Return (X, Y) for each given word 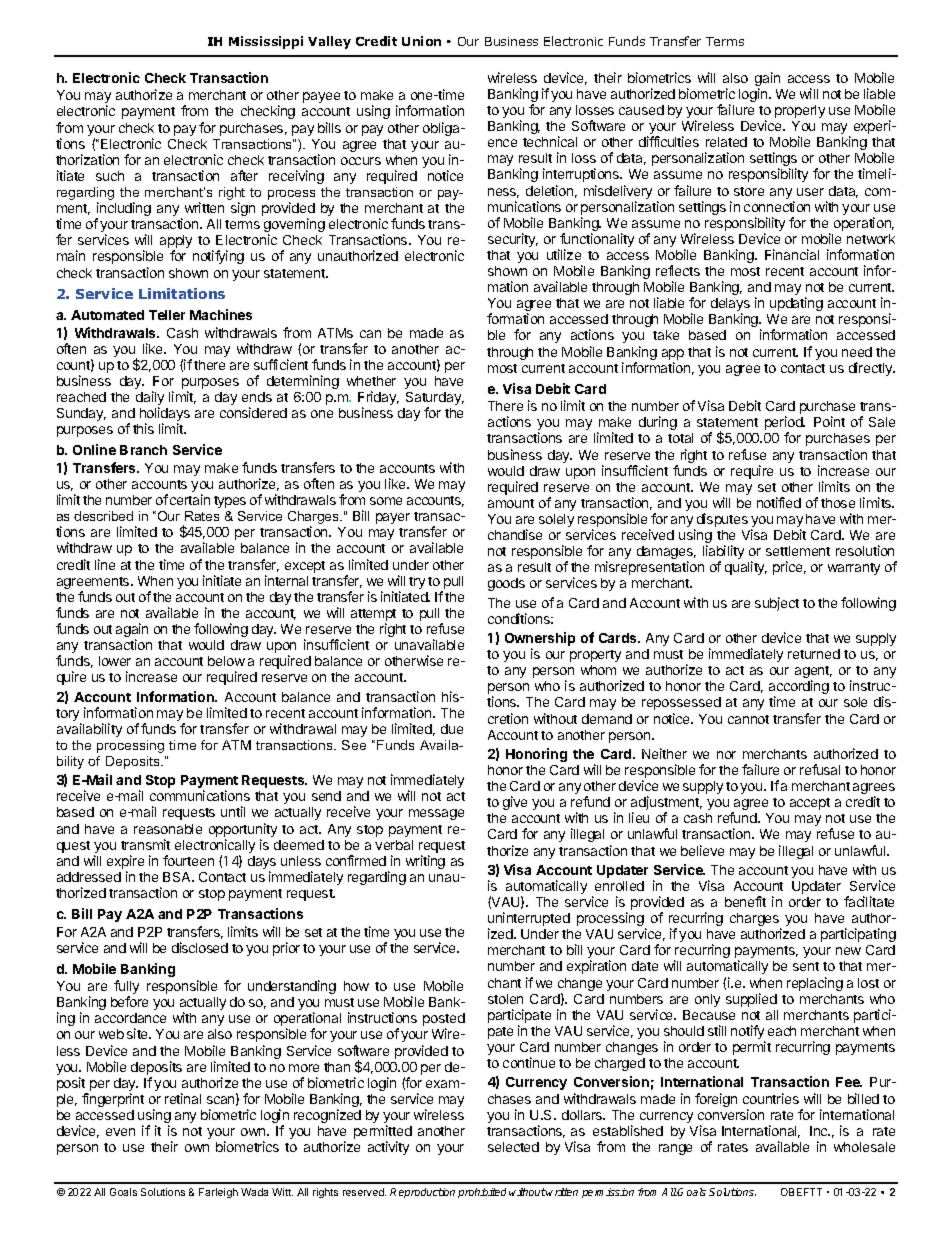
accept (810, 804)
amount (511, 503)
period (785, 424)
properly (800, 111)
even (120, 1132)
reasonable (168, 829)
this (143, 428)
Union (421, 41)
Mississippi (266, 42)
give (515, 803)
